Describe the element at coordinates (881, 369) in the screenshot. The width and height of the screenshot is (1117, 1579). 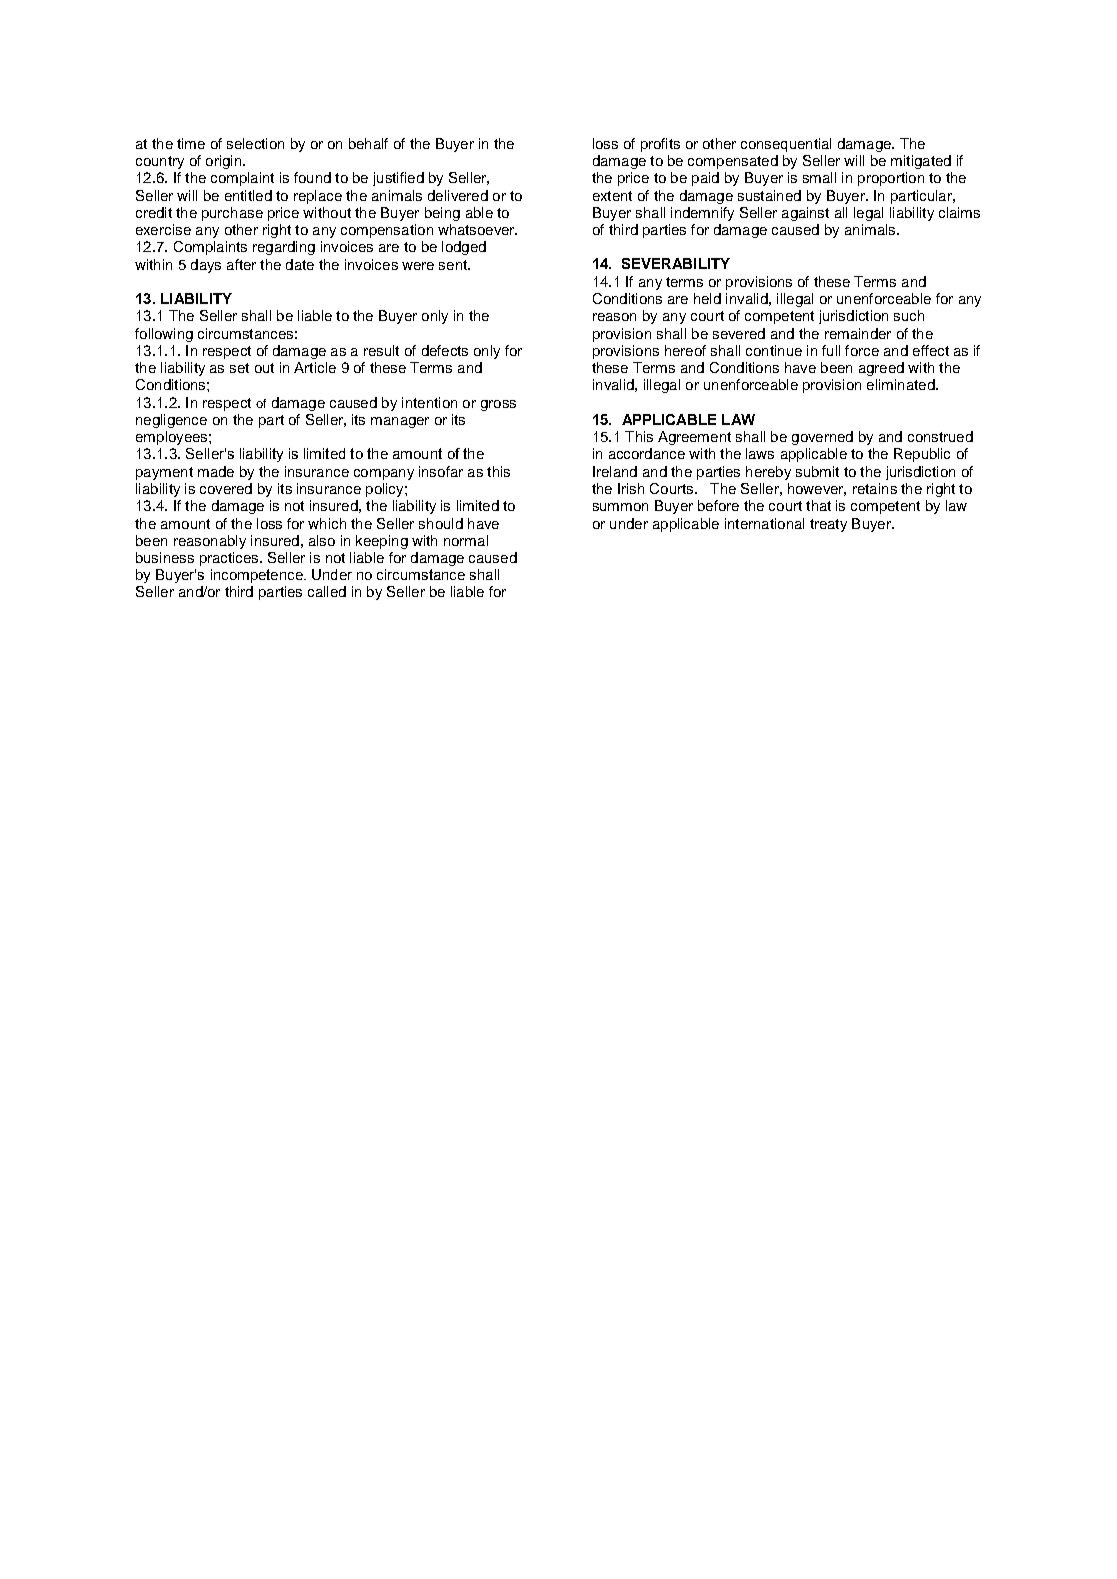
I see `agreed` at that location.
